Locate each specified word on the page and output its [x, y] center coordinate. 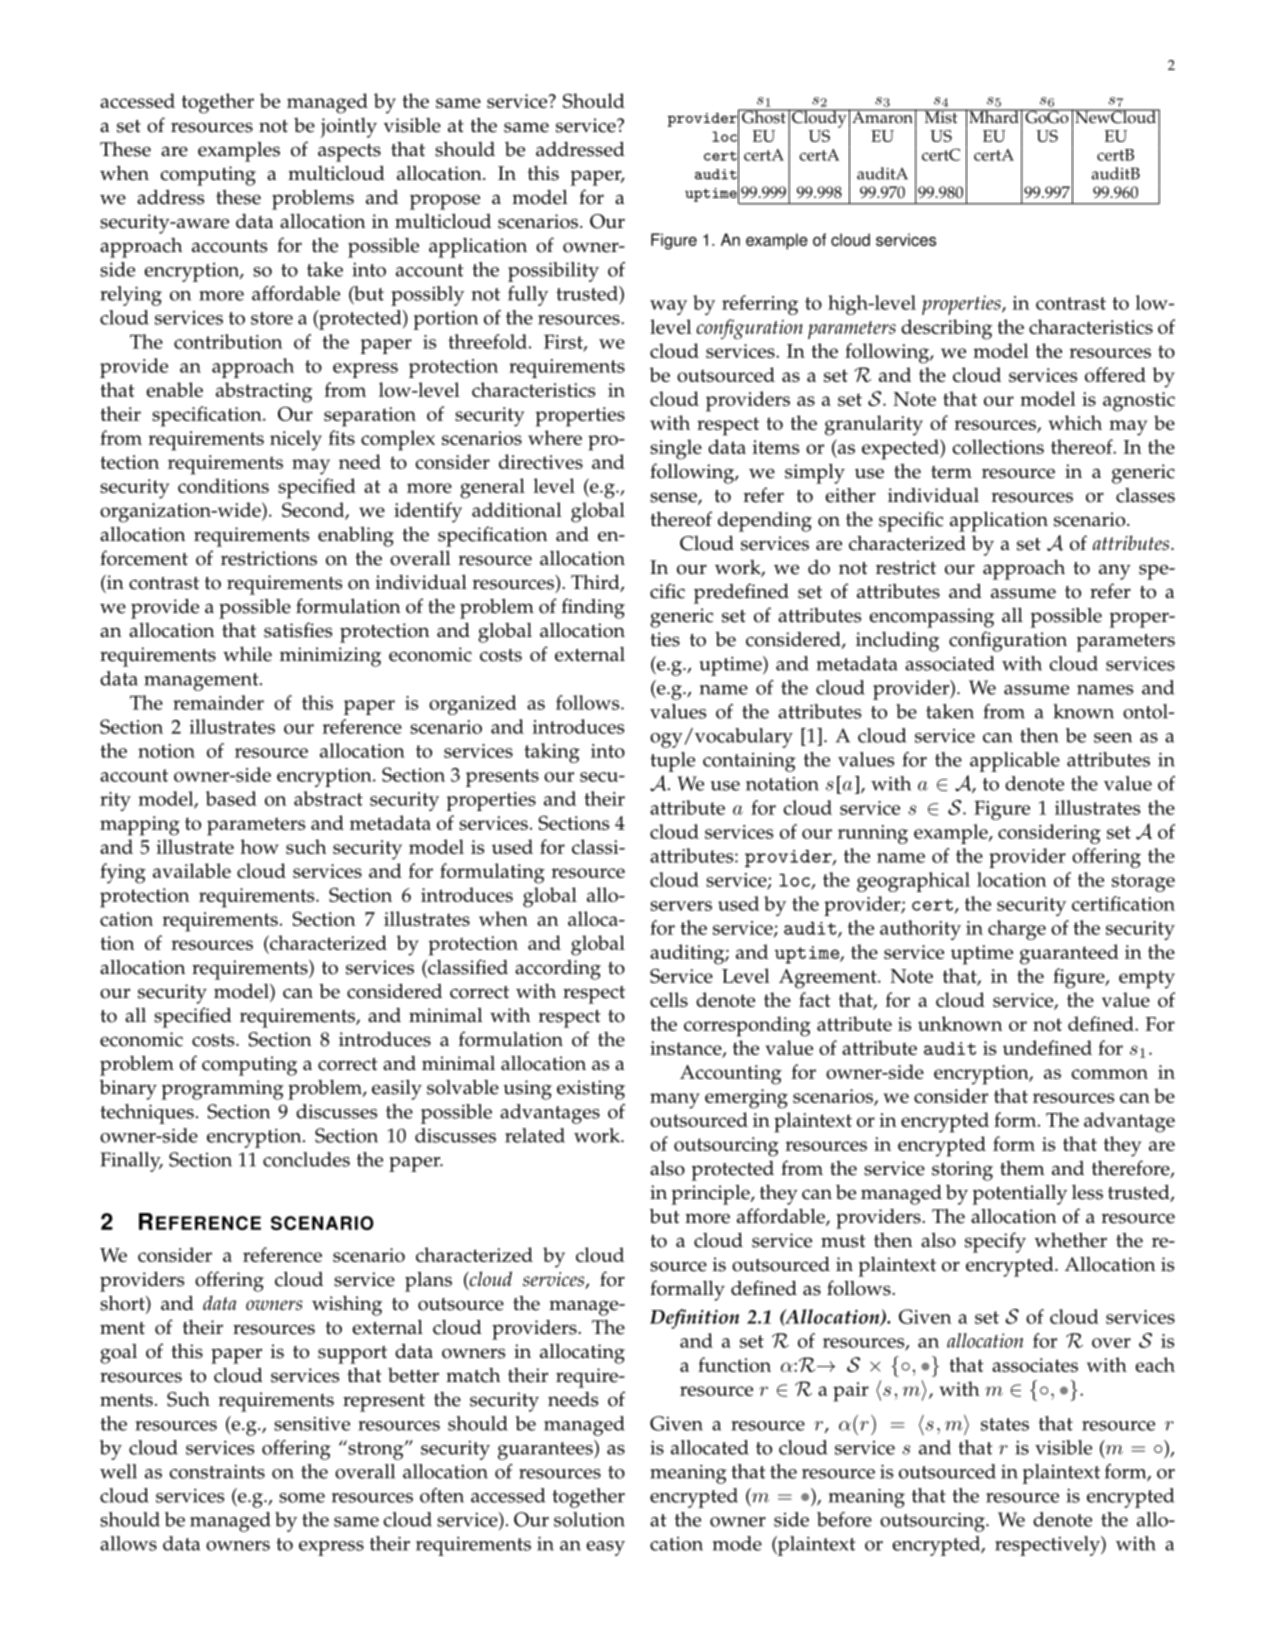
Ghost [764, 116]
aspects [349, 153]
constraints [217, 1471]
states [1005, 1424]
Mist [941, 116]
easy [605, 1548]
